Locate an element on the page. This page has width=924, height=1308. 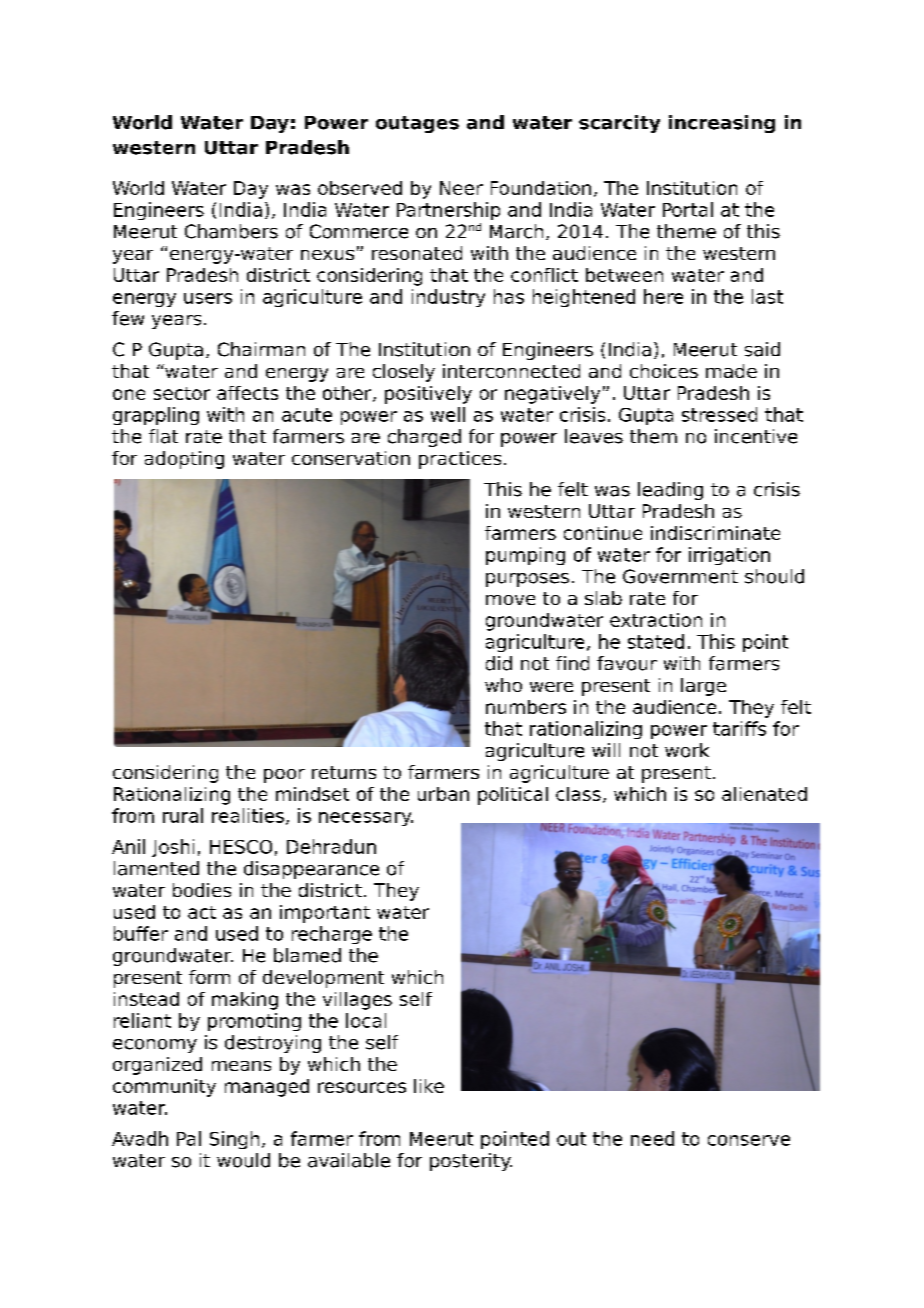
posterity is located at coordinates (471, 1162).
